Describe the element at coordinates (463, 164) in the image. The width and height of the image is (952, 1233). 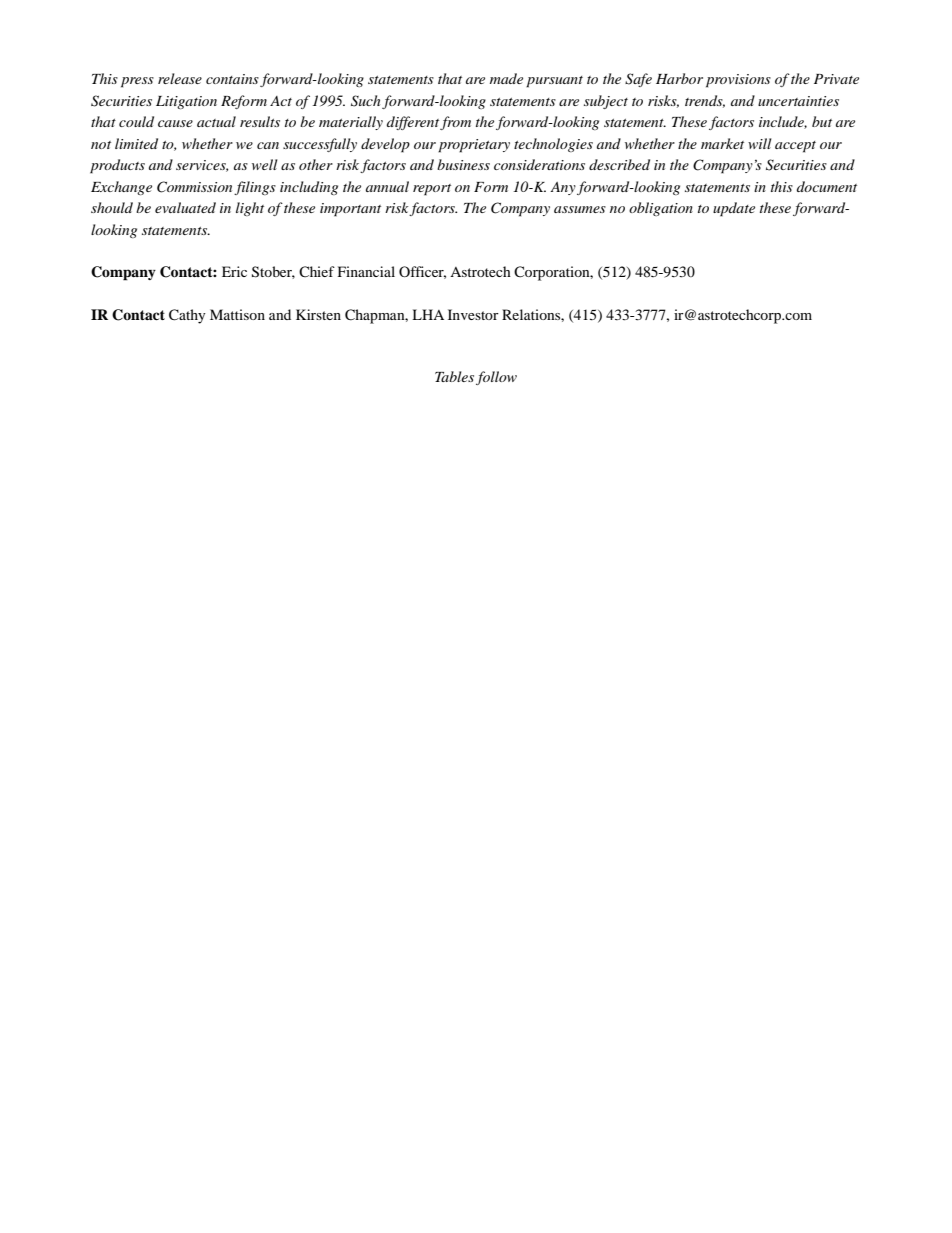
I see `business` at that location.
